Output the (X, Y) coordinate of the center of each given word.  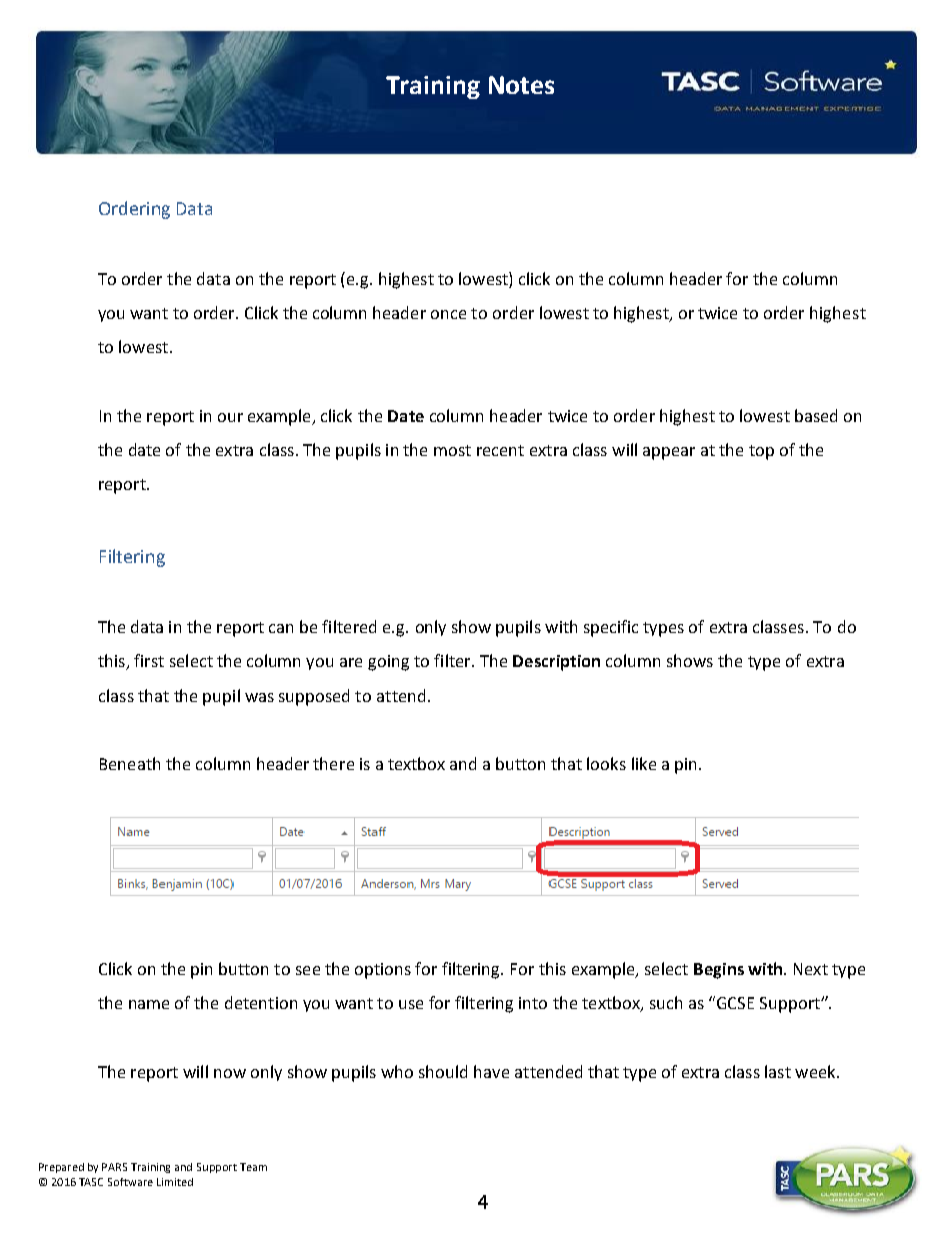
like (644, 763)
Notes (521, 85)
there (333, 763)
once (448, 314)
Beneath (130, 763)
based (816, 415)
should (443, 1071)
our (230, 417)
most (452, 450)
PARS (114, 1167)
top (761, 452)
